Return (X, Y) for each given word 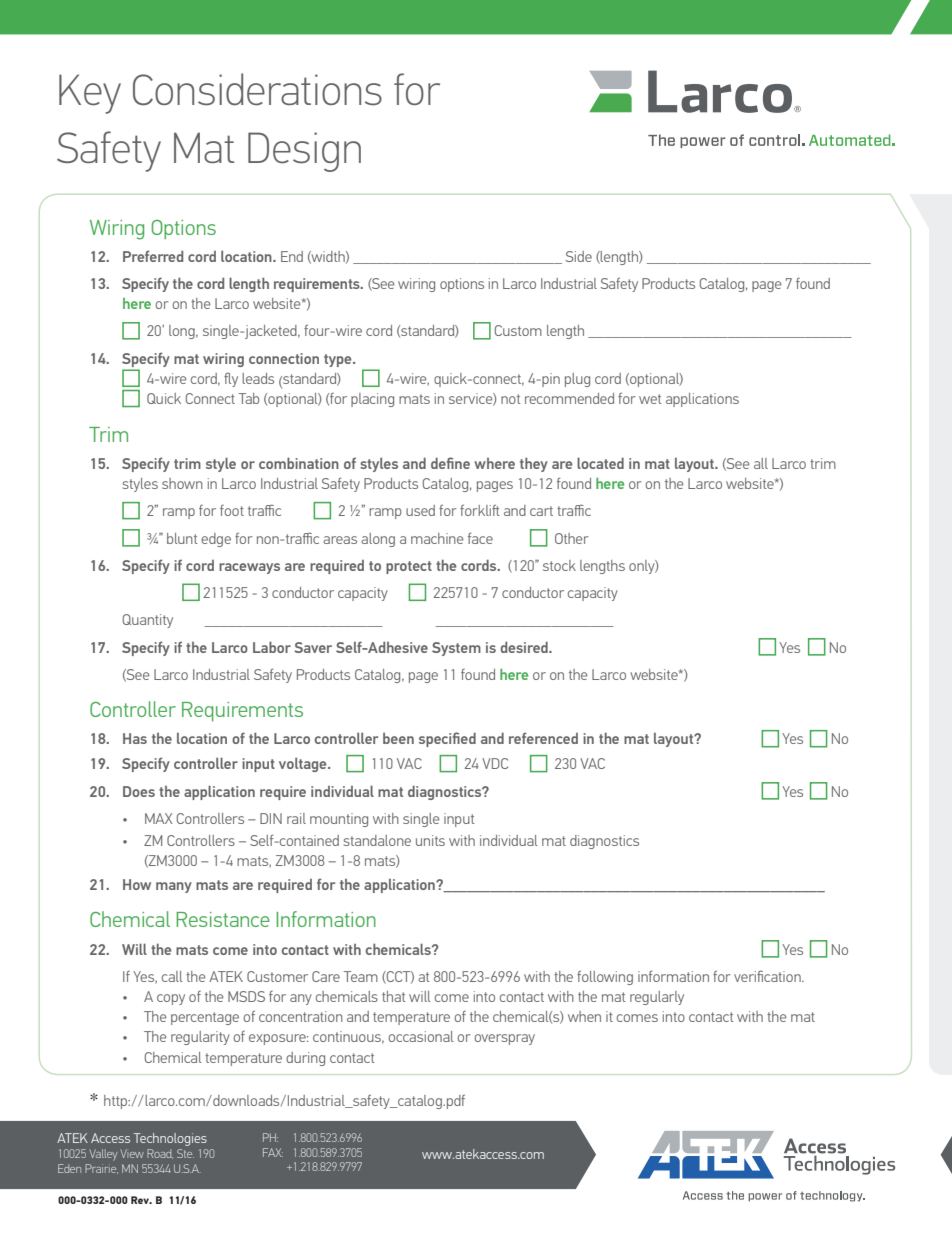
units (430, 840)
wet (650, 399)
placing (372, 400)
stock (559, 565)
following (605, 977)
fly (231, 379)
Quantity (147, 621)
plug (577, 380)
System (456, 649)
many (174, 887)
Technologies (170, 1139)
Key (90, 94)
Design (304, 152)
